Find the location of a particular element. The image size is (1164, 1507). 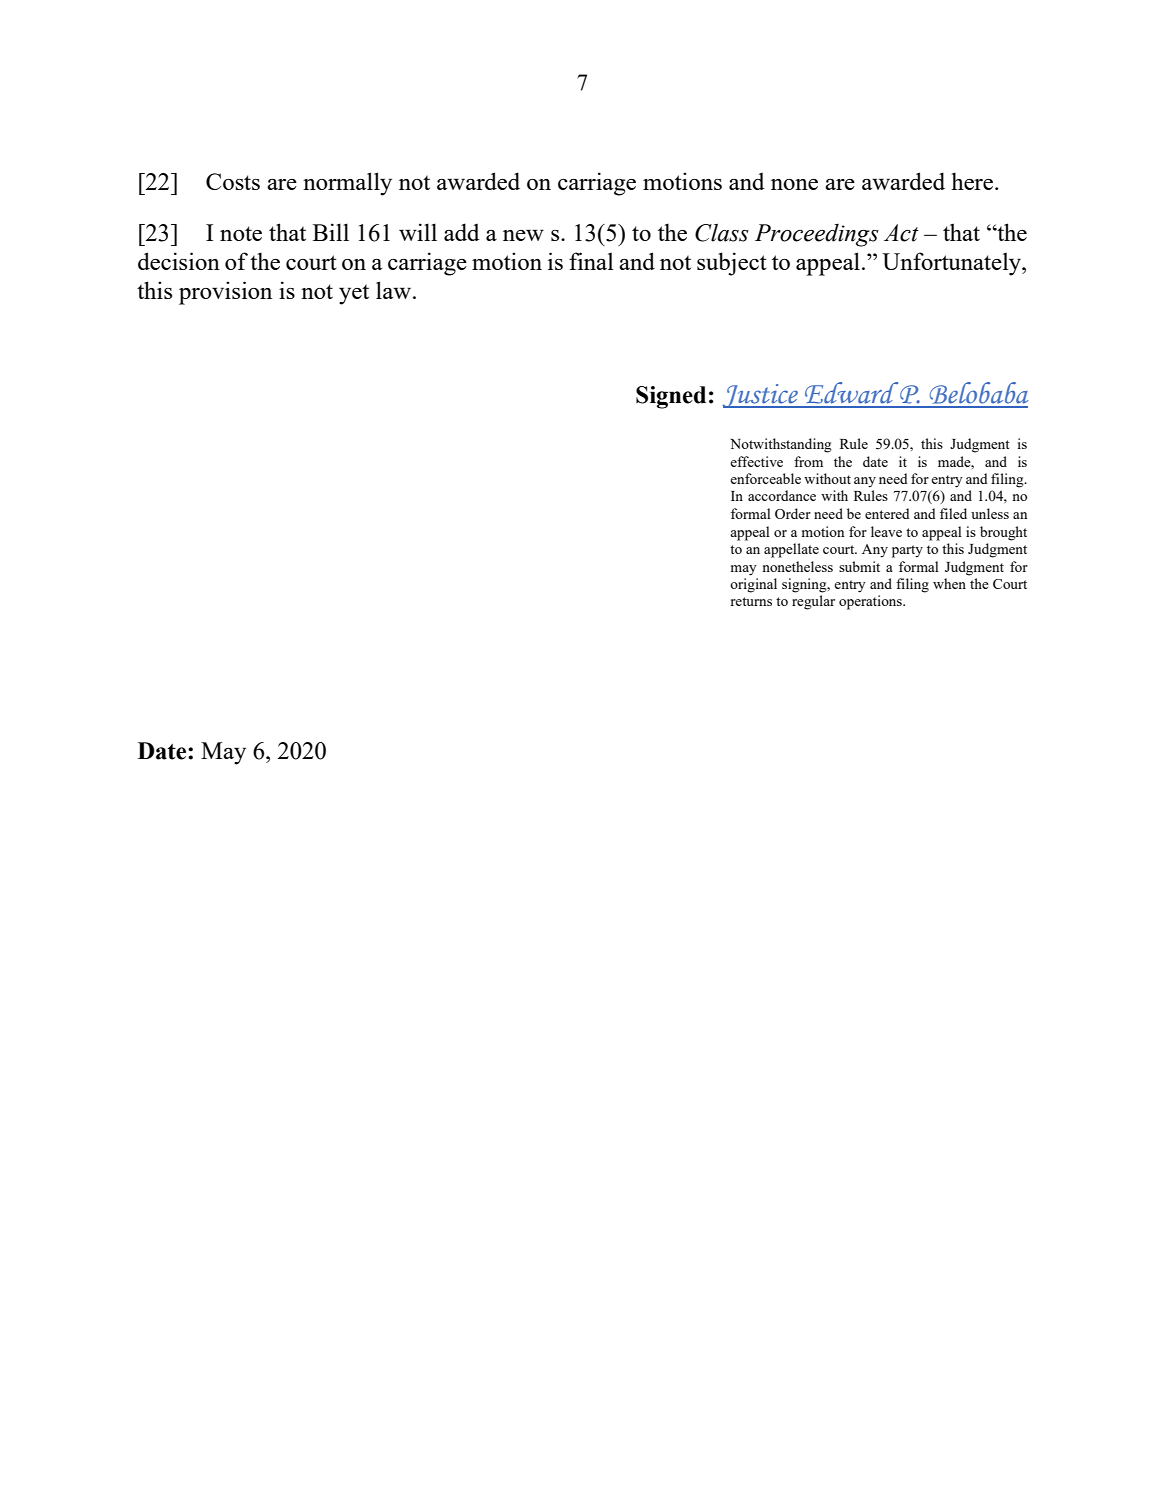

returns is located at coordinates (751, 601).
